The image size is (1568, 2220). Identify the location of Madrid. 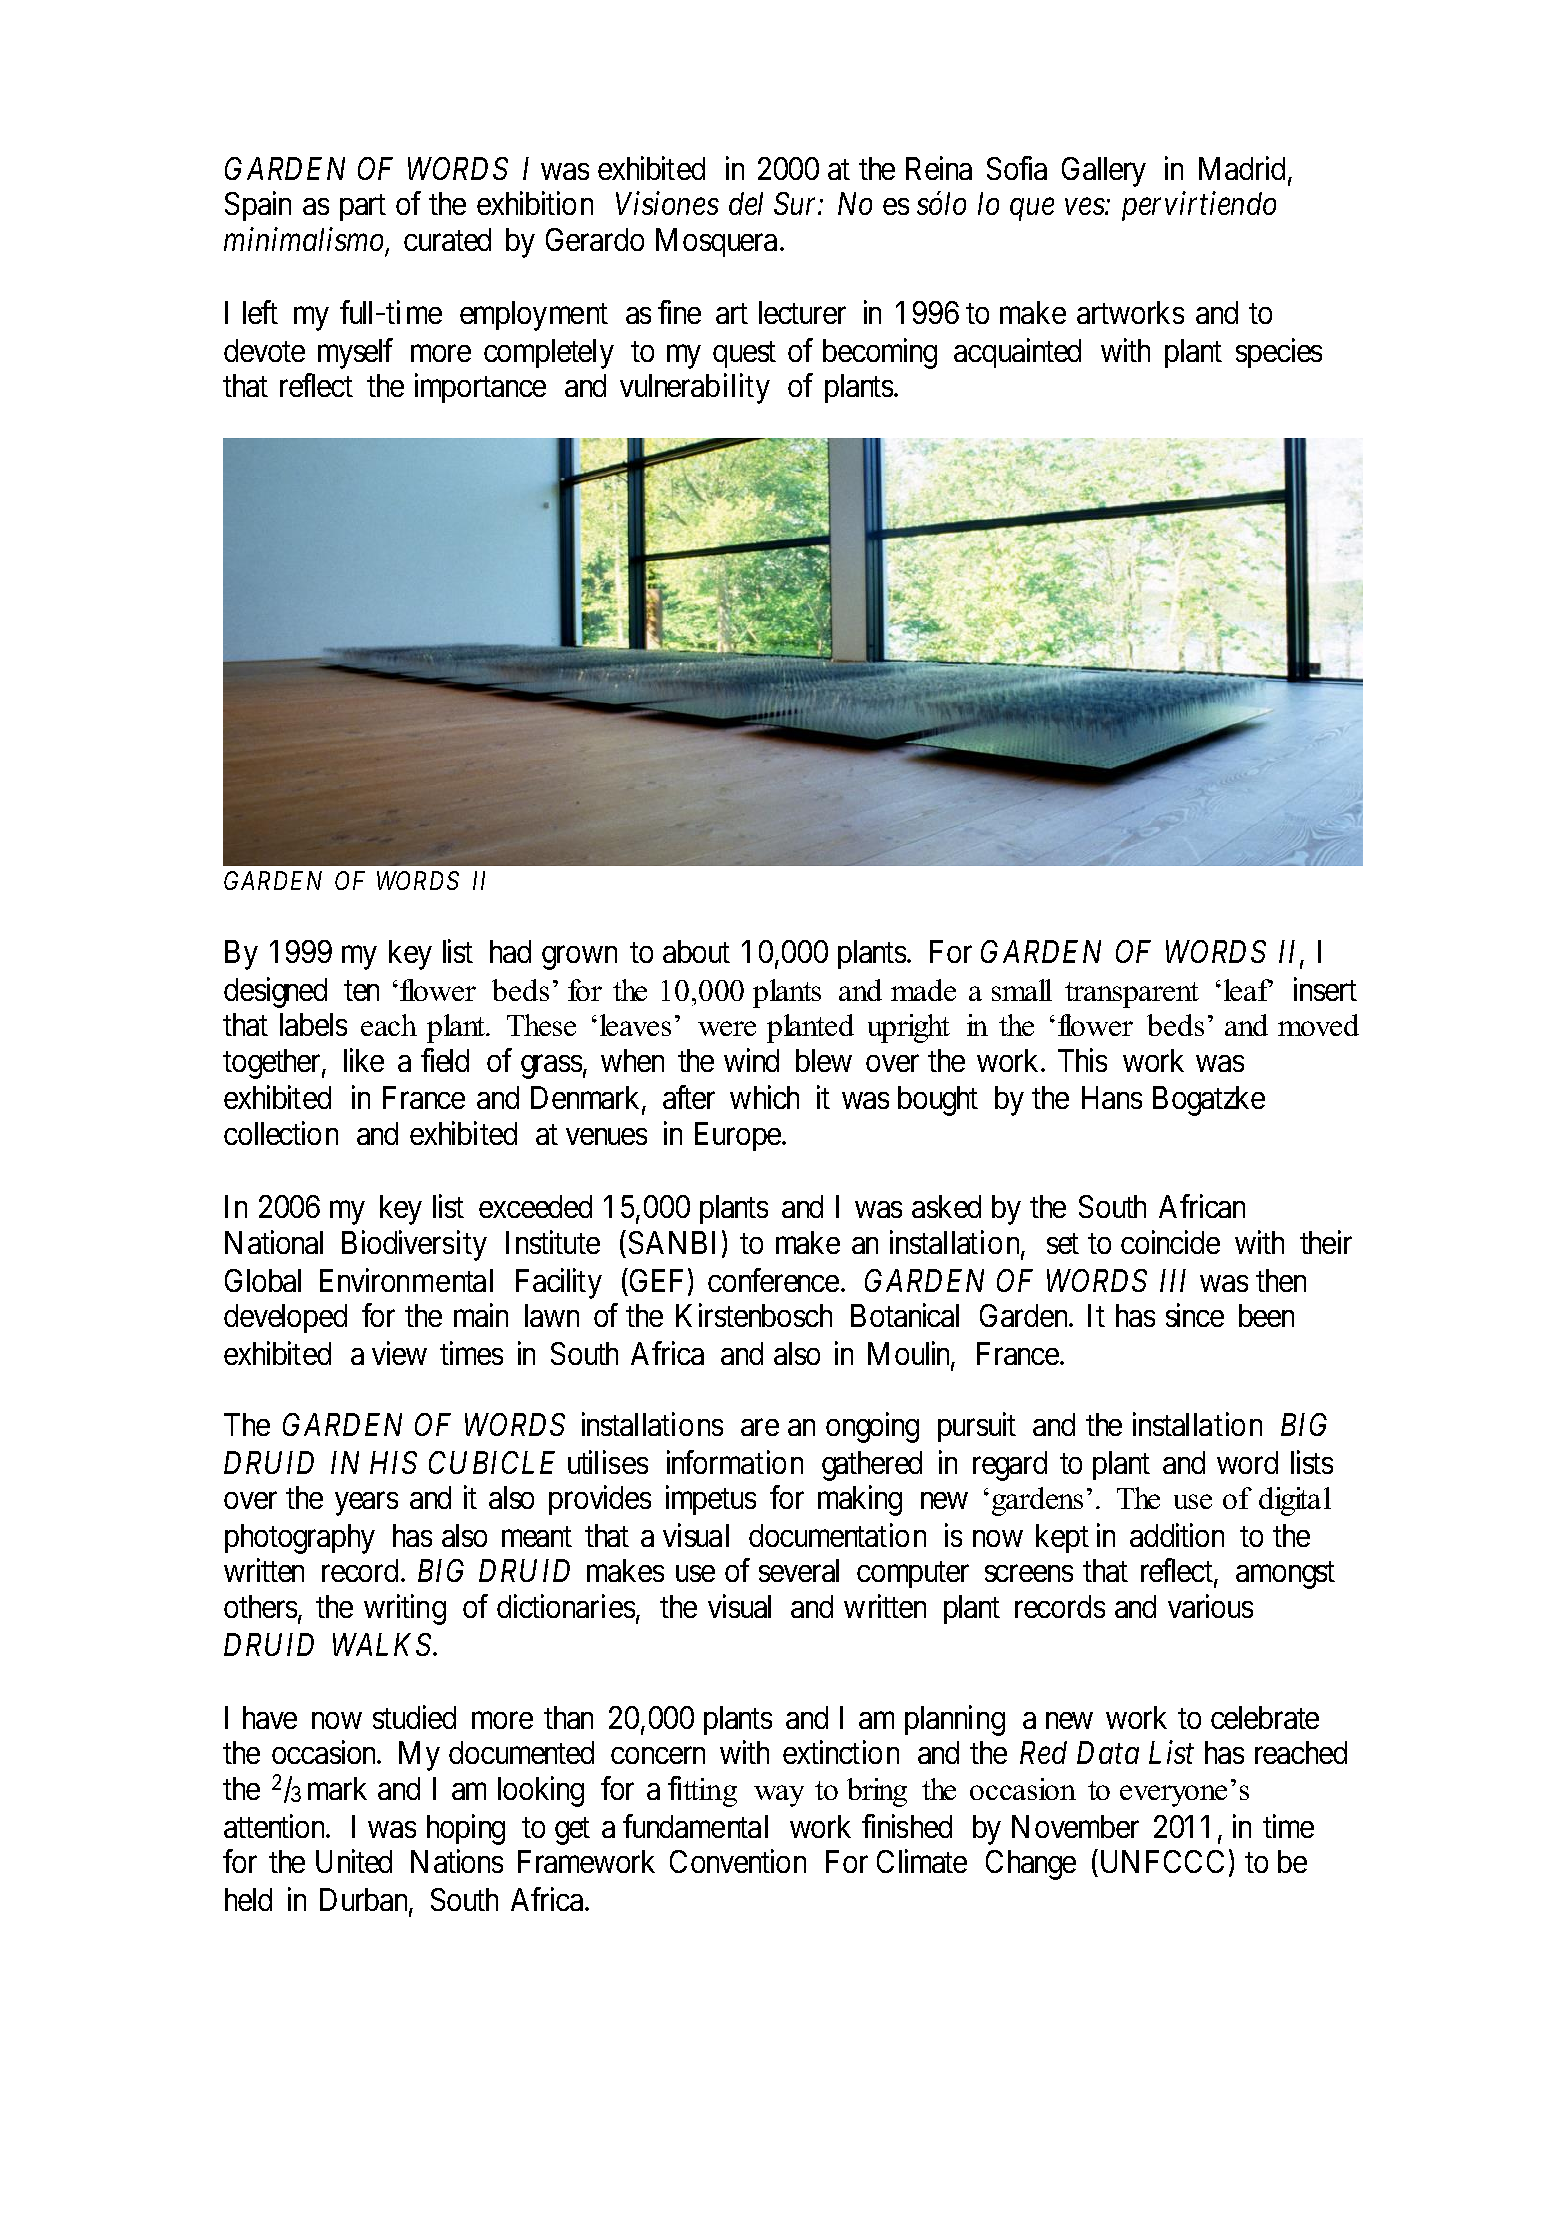
(1242, 168).
